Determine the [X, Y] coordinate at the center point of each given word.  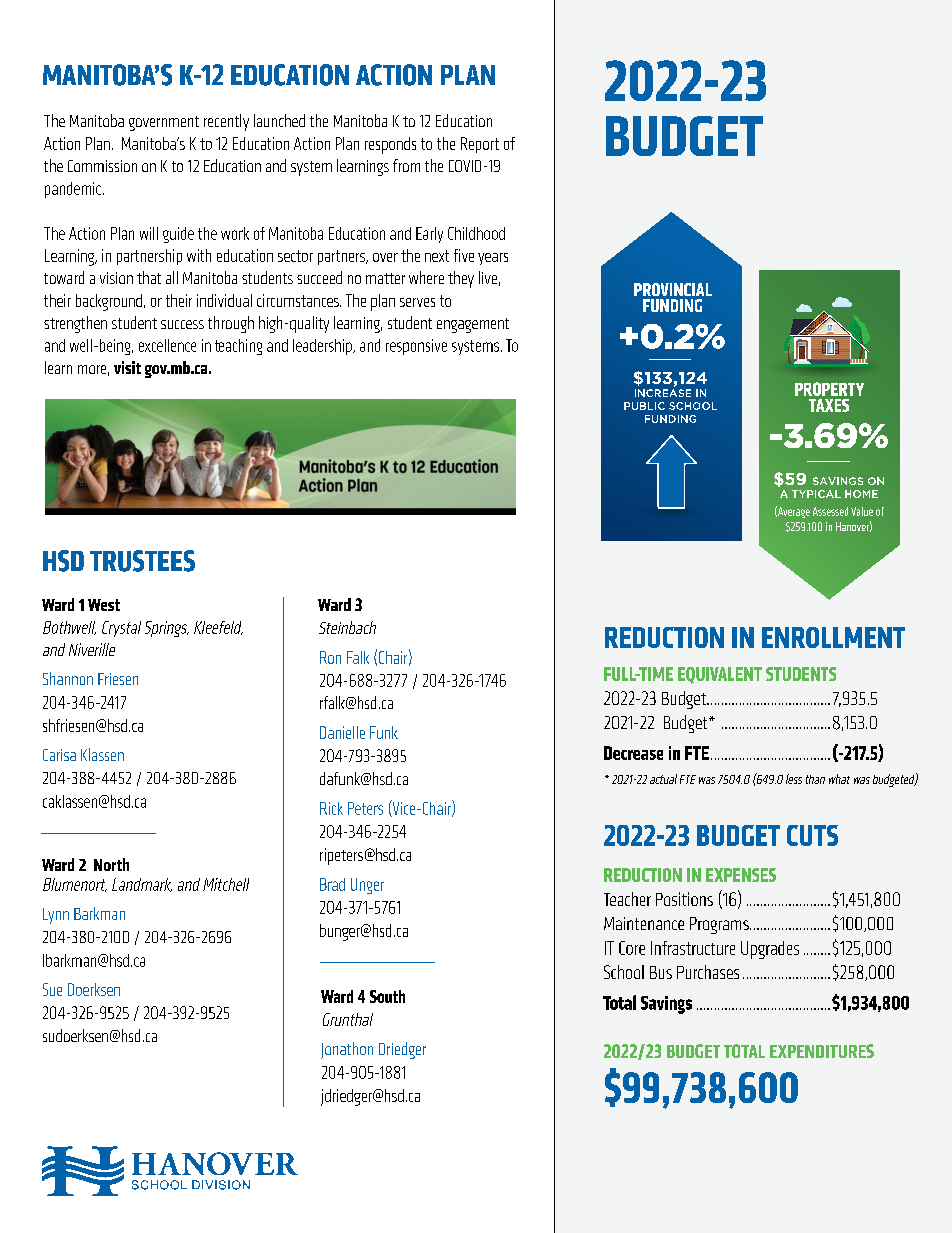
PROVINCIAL [673, 289]
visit [127, 367]
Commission [102, 166]
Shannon [68, 678]
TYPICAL [816, 494]
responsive [416, 347]
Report [480, 145]
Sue [52, 989]
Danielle [342, 732]
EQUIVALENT [720, 675]
